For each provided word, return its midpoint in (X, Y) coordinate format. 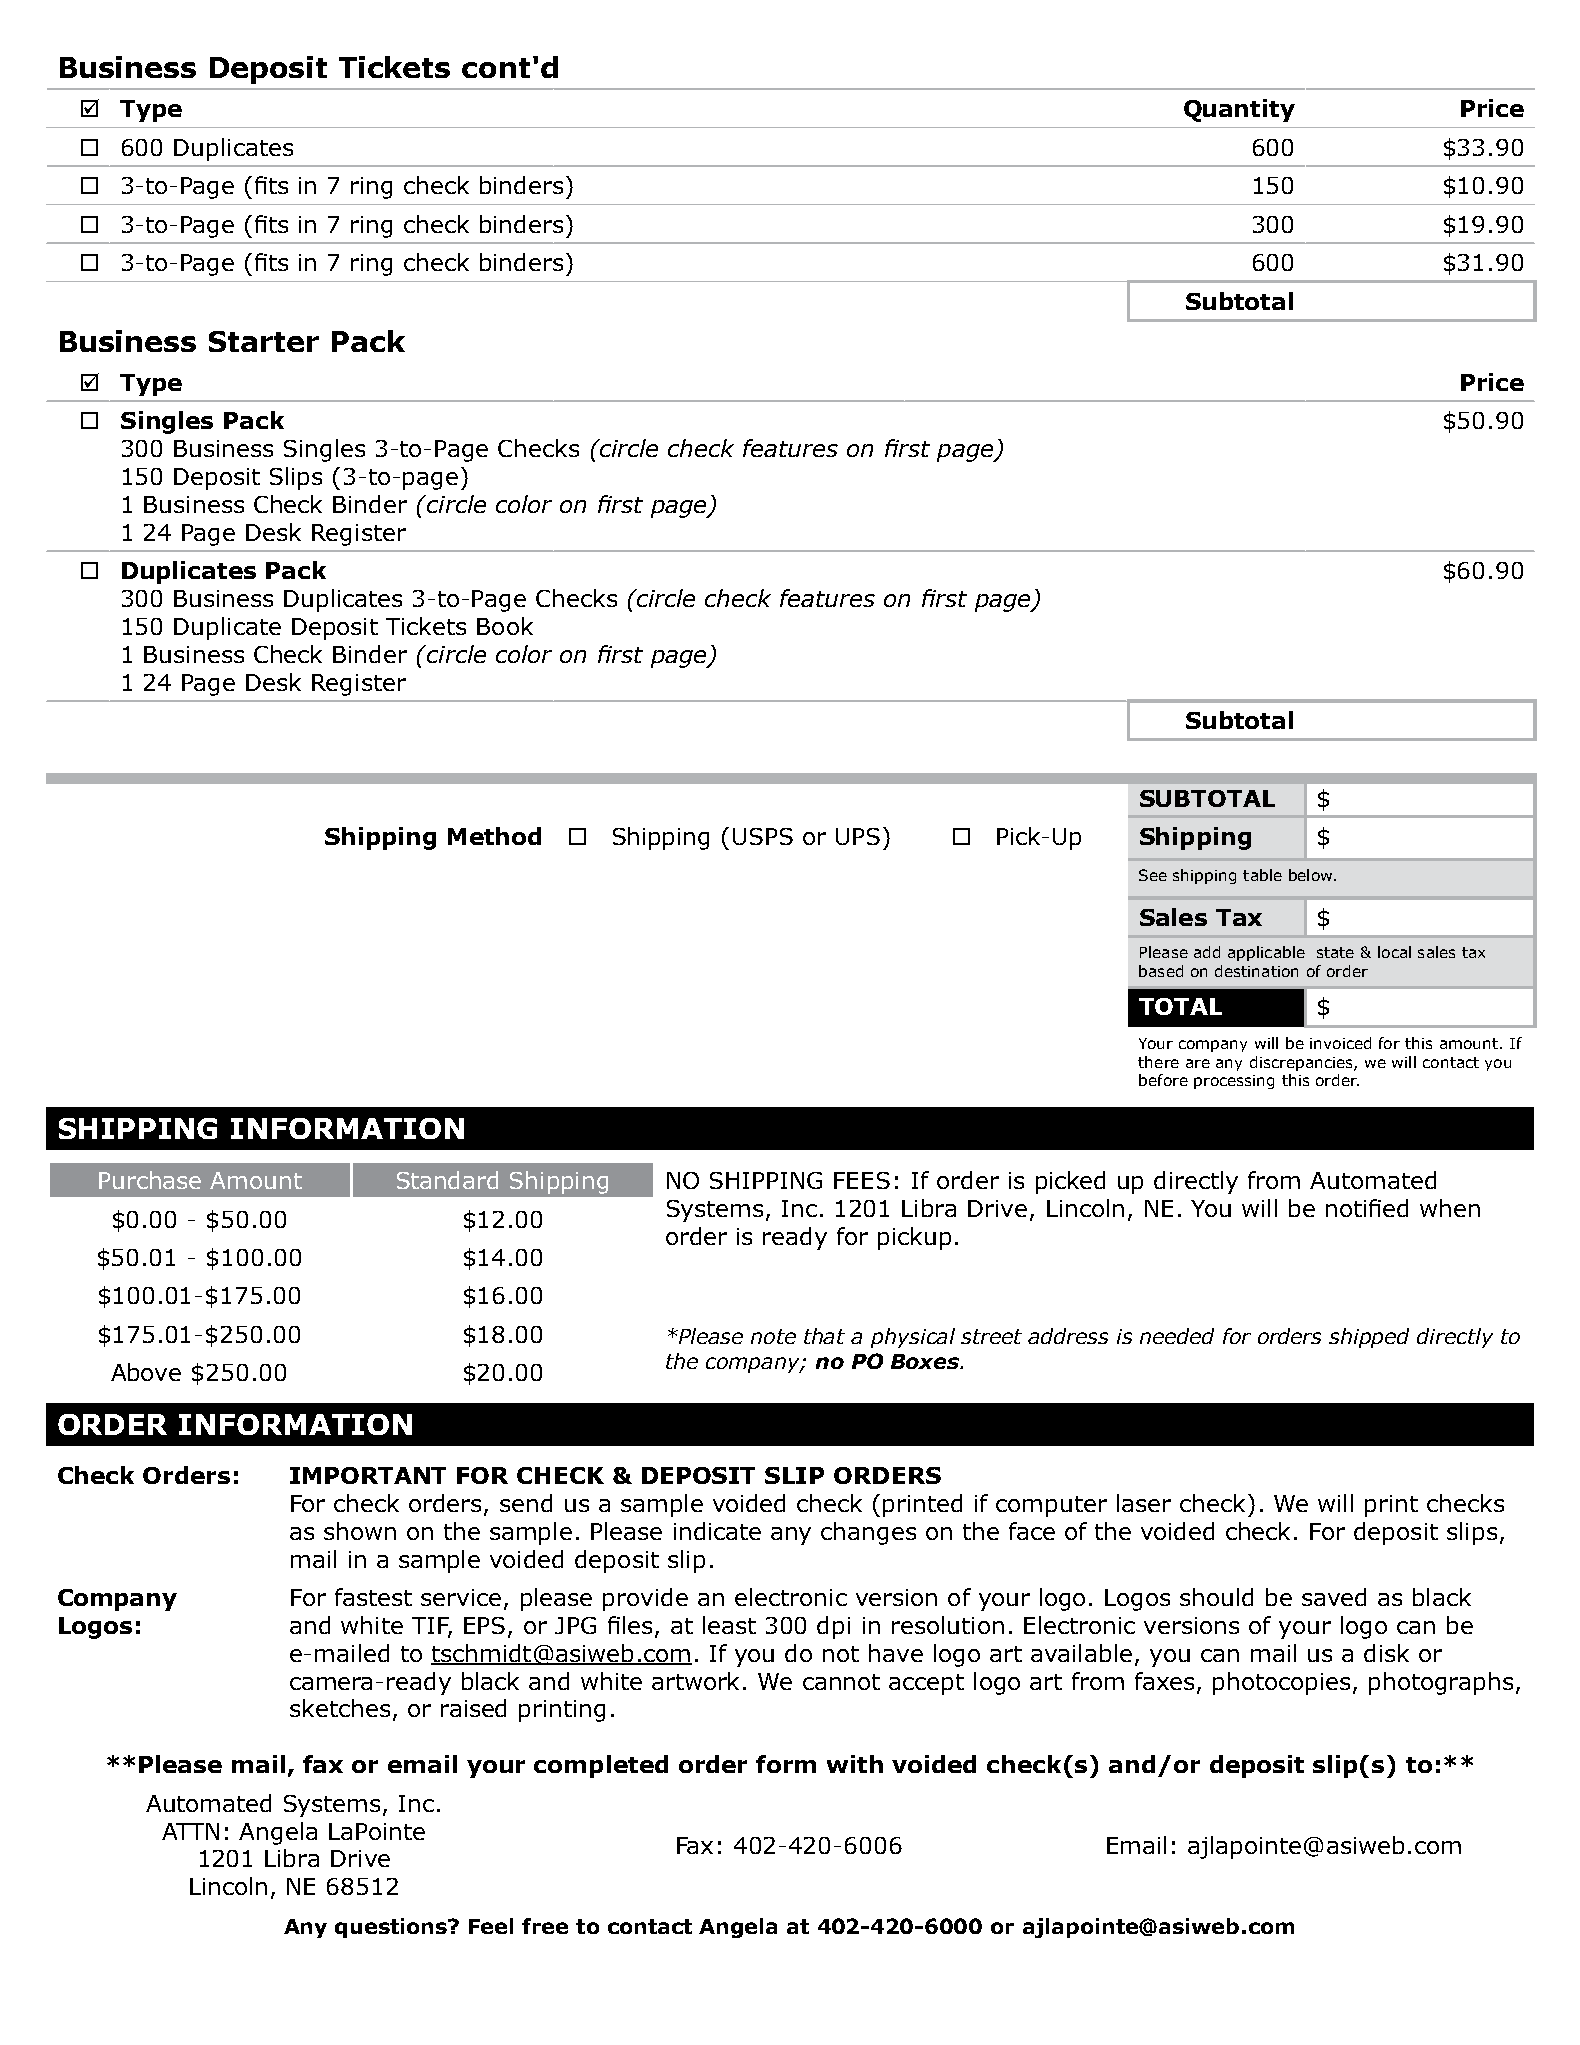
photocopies (1281, 1683)
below (1312, 875)
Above (146, 1372)
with (855, 1764)
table (1262, 875)
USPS (763, 836)
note (773, 1336)
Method (494, 836)
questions (392, 1928)
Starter (264, 341)
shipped (1369, 1338)
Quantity (1239, 110)
